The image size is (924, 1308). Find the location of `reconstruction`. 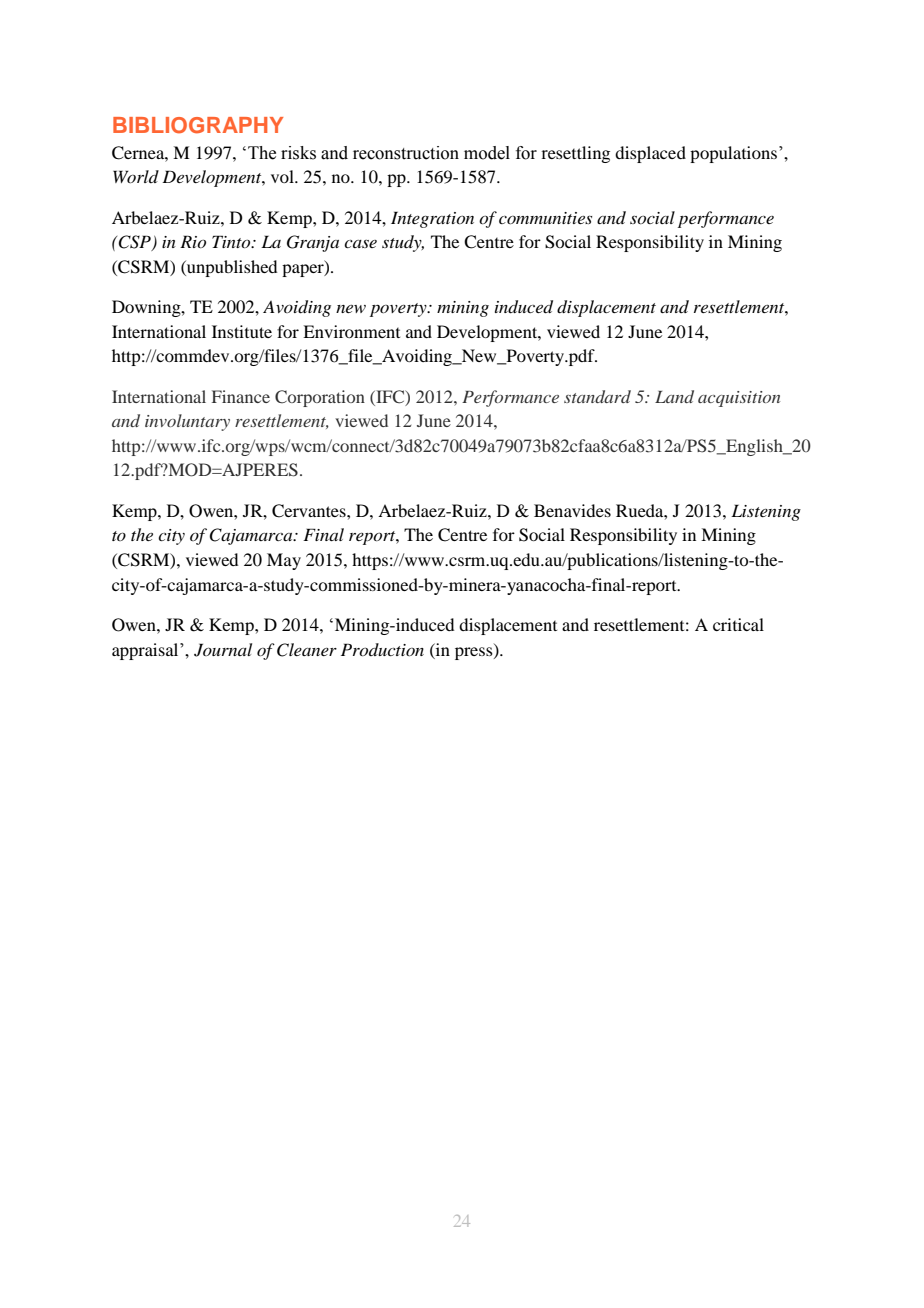

reconstruction is located at coordinates (406, 153).
